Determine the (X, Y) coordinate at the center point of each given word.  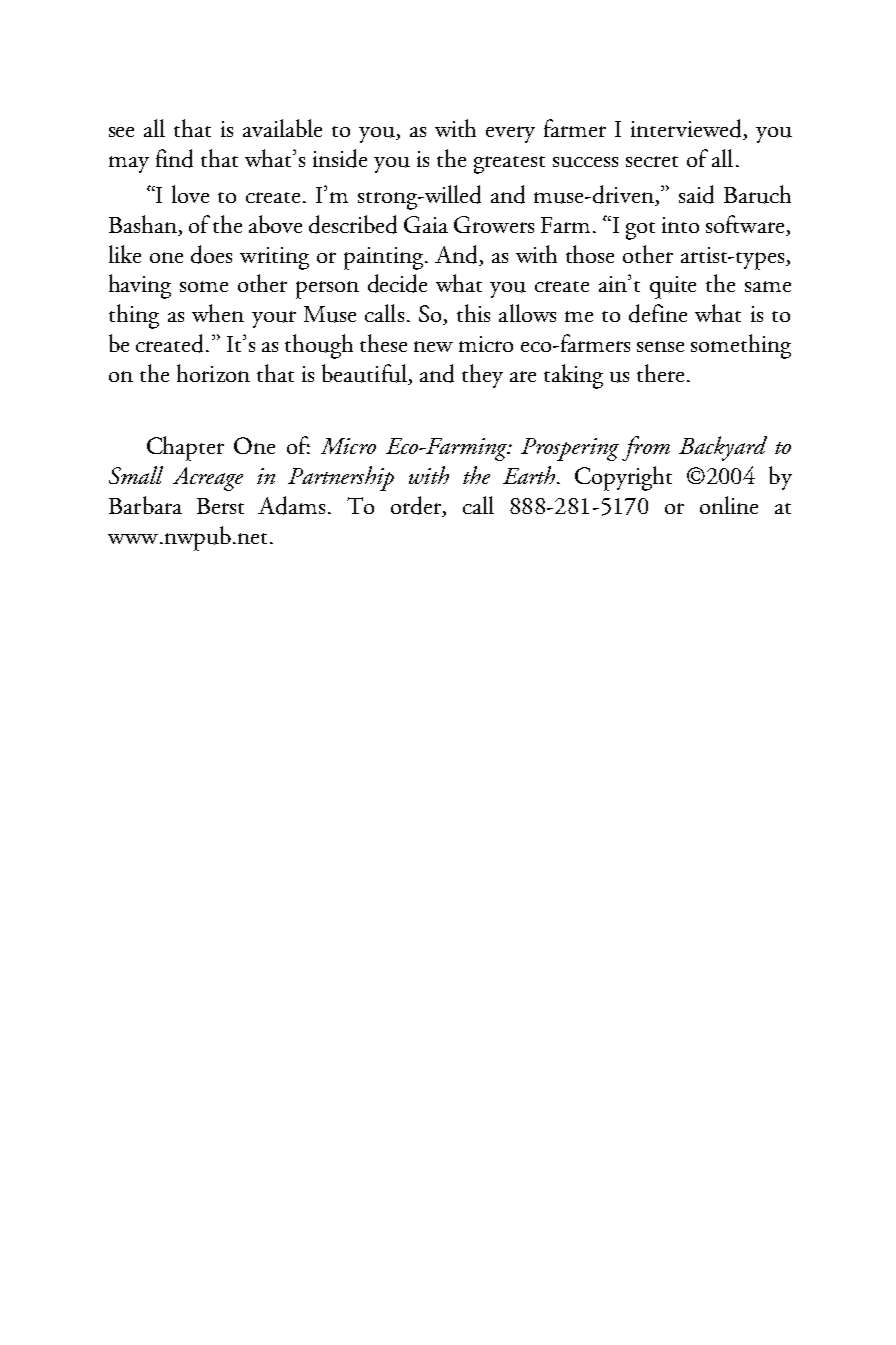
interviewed (687, 129)
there (662, 373)
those (590, 254)
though (319, 346)
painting (385, 258)
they (482, 376)
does (211, 254)
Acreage (208, 479)
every (510, 134)
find (174, 158)
